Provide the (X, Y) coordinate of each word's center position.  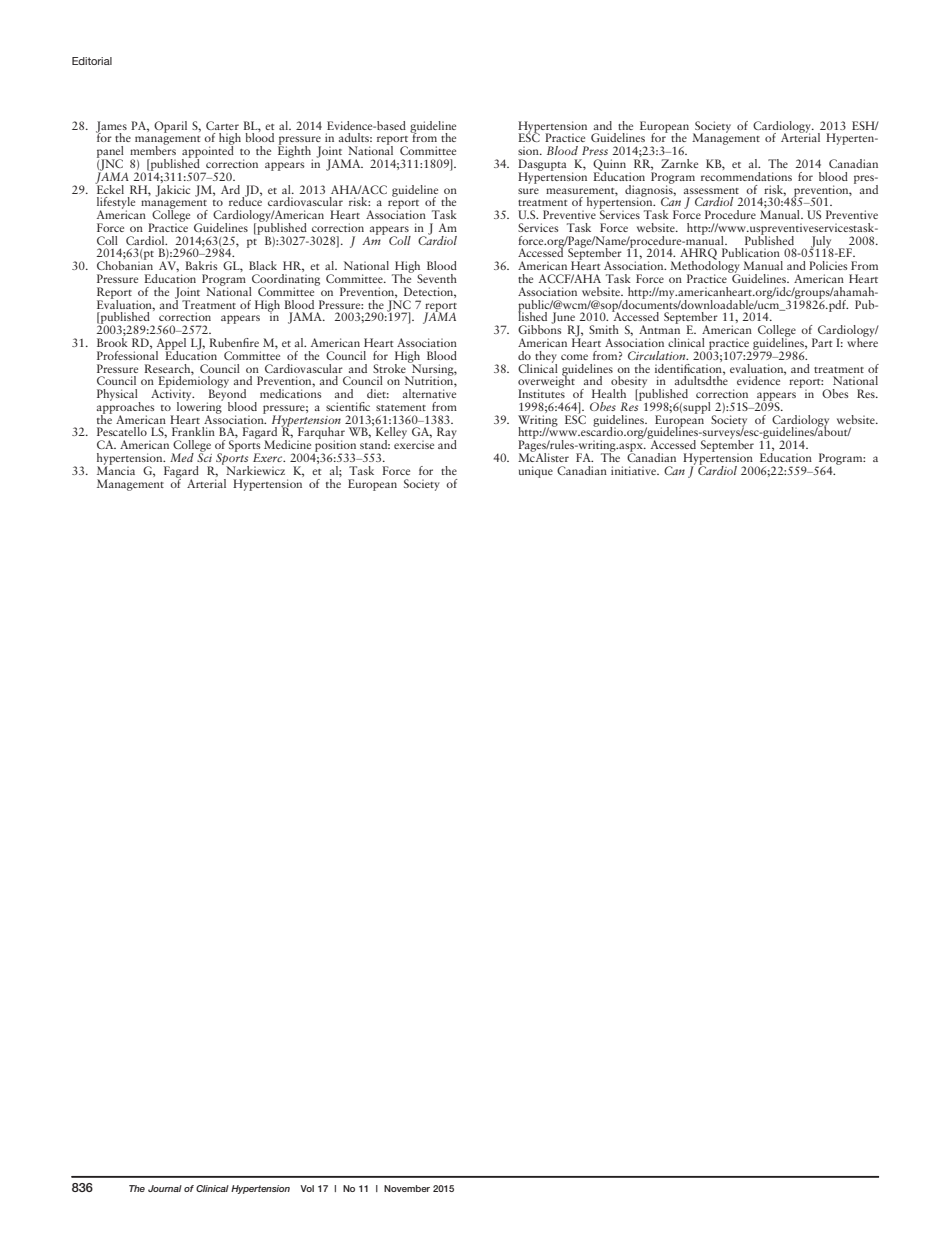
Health (609, 393)
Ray (447, 434)
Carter (222, 125)
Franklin (193, 431)
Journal (165, 1188)
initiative (635, 470)
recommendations (746, 175)
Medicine (287, 444)
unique (536, 472)
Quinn (609, 166)
